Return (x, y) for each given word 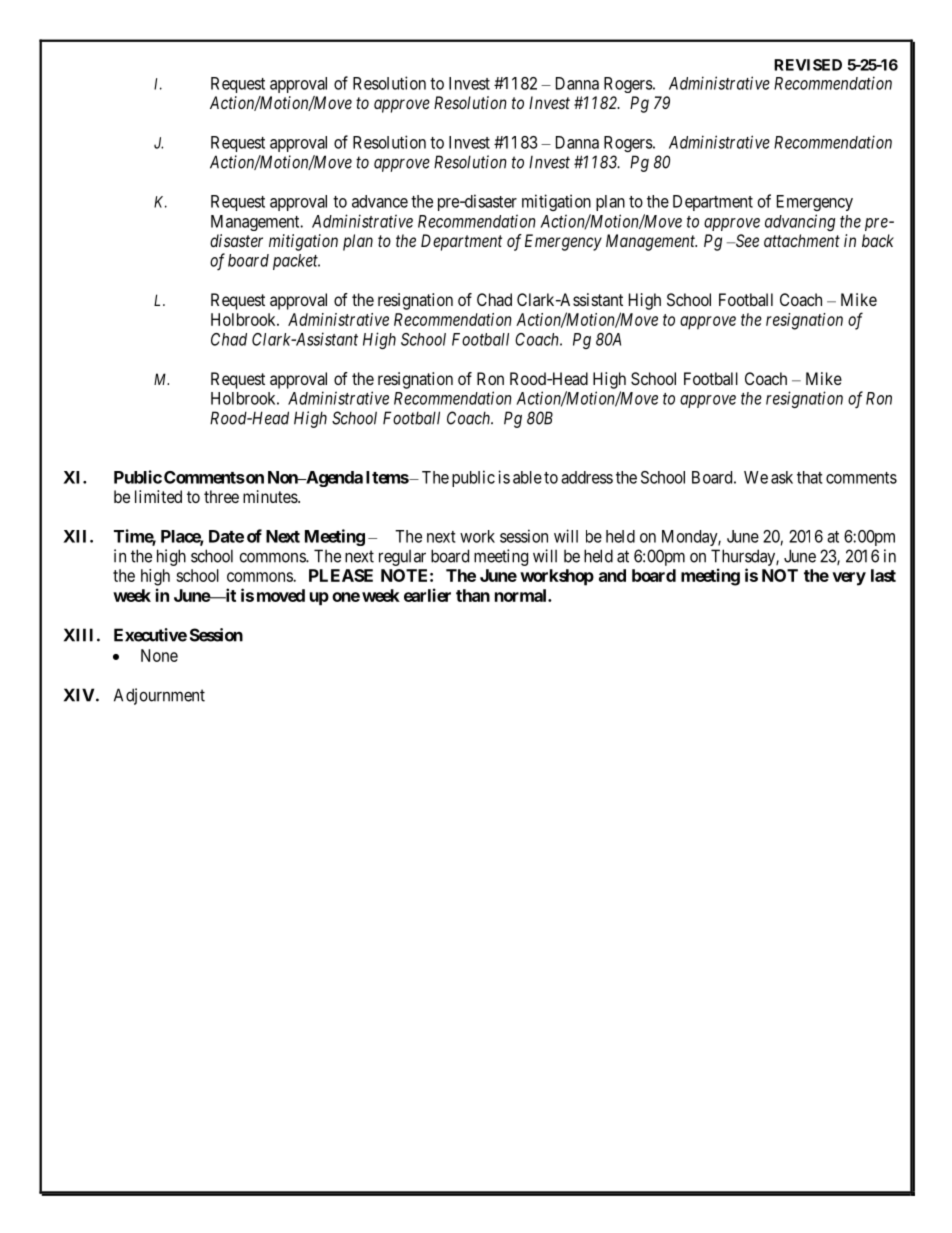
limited (158, 496)
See (746, 240)
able (527, 477)
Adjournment (159, 696)
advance (380, 201)
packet (296, 262)
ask (782, 477)
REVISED (808, 65)
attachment (802, 240)
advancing (800, 222)
